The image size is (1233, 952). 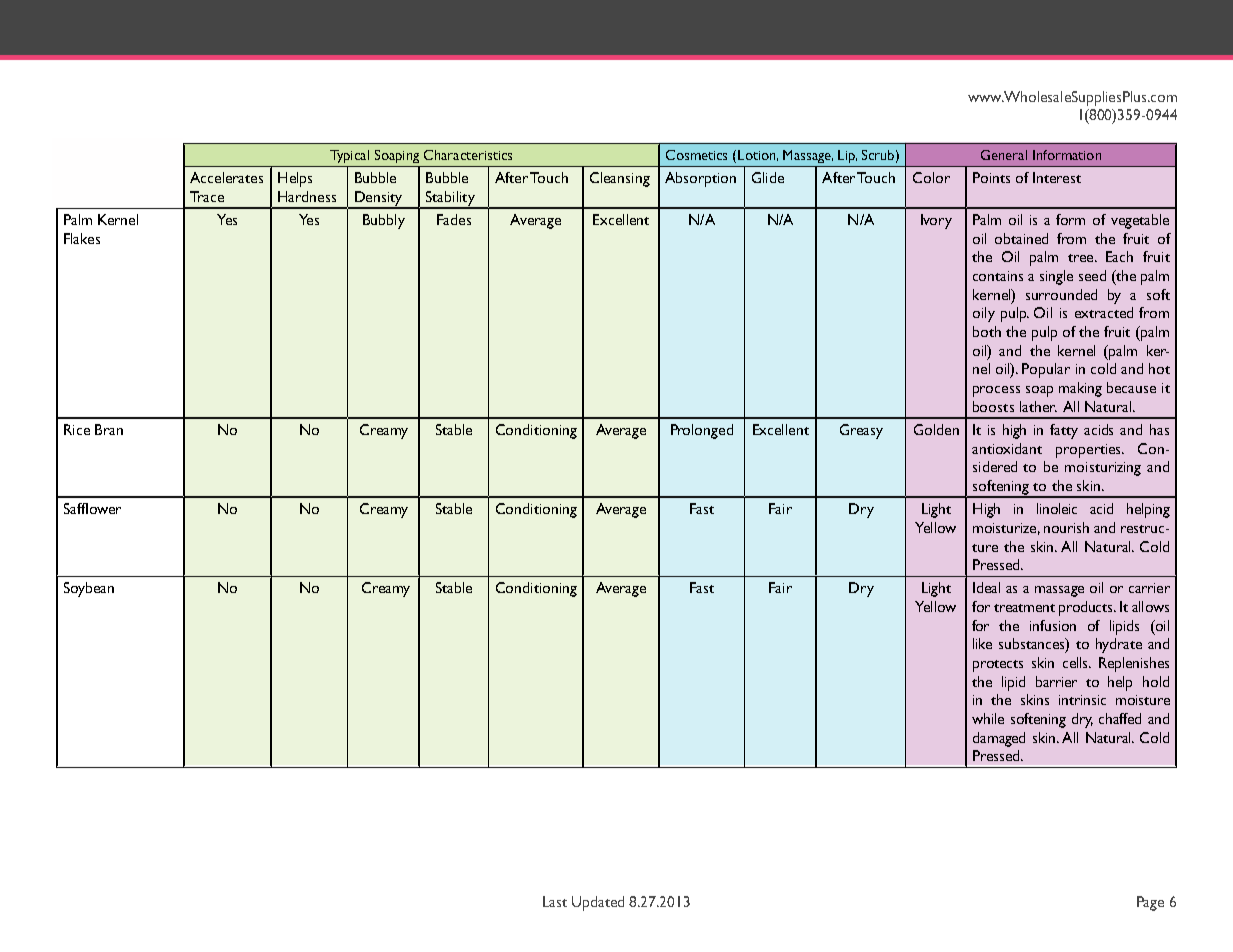 What do you see at coordinates (226, 177) in the screenshot?
I see `Accelerates` at bounding box center [226, 177].
